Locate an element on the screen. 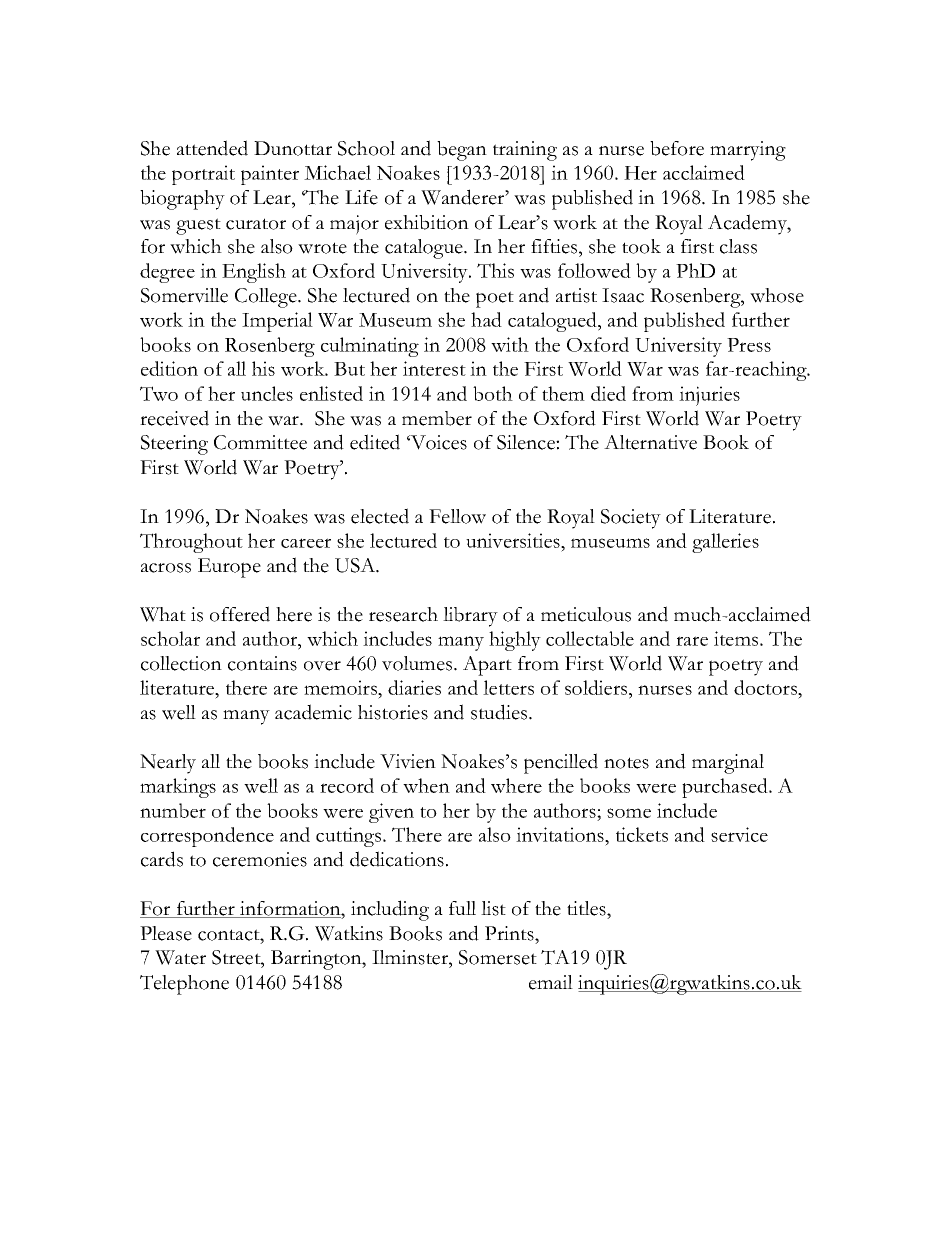  portrait is located at coordinates (203, 175).
